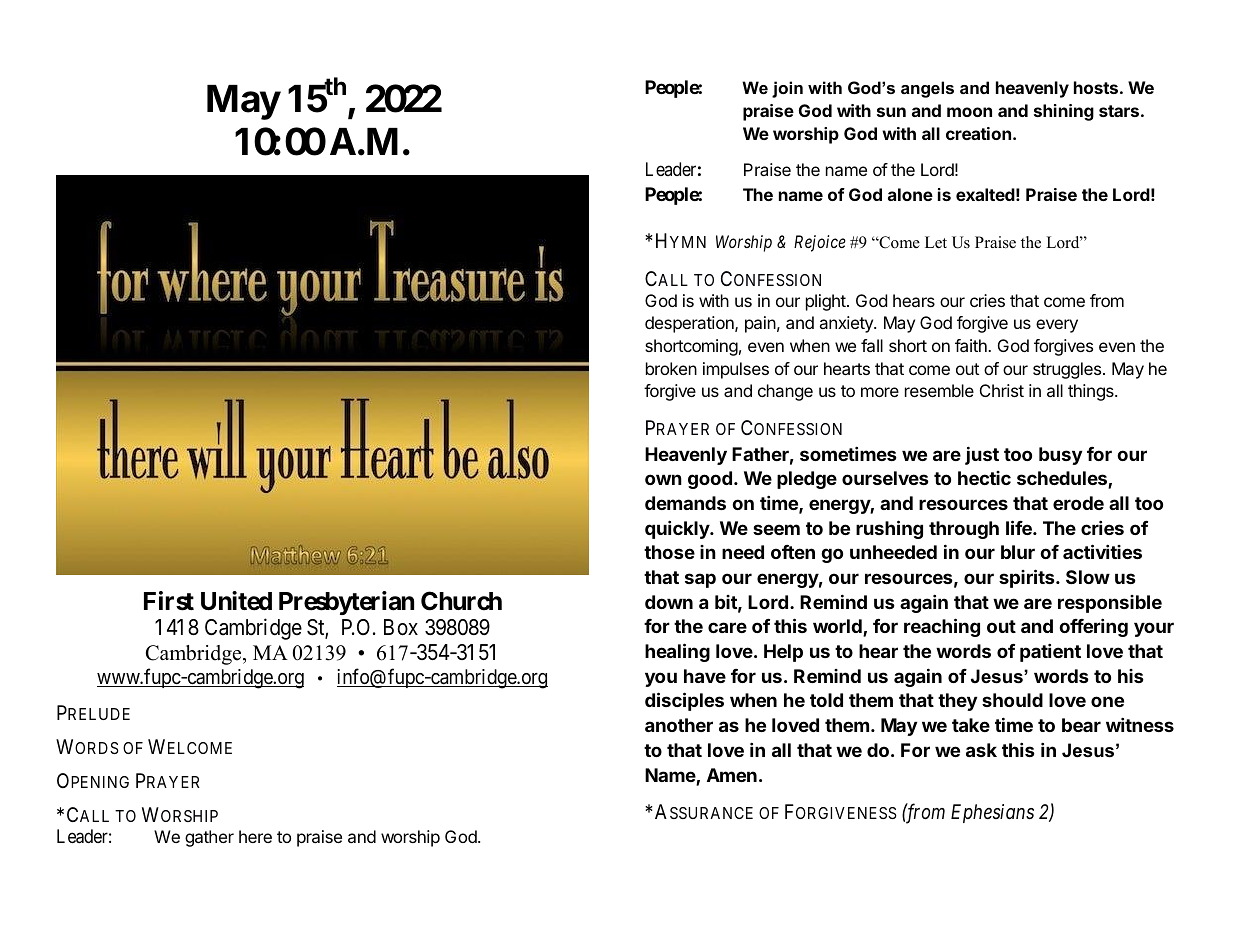 This image has height=952, width=1233. Describe the element at coordinates (891, 112) in the image. I see `sun` at that location.
